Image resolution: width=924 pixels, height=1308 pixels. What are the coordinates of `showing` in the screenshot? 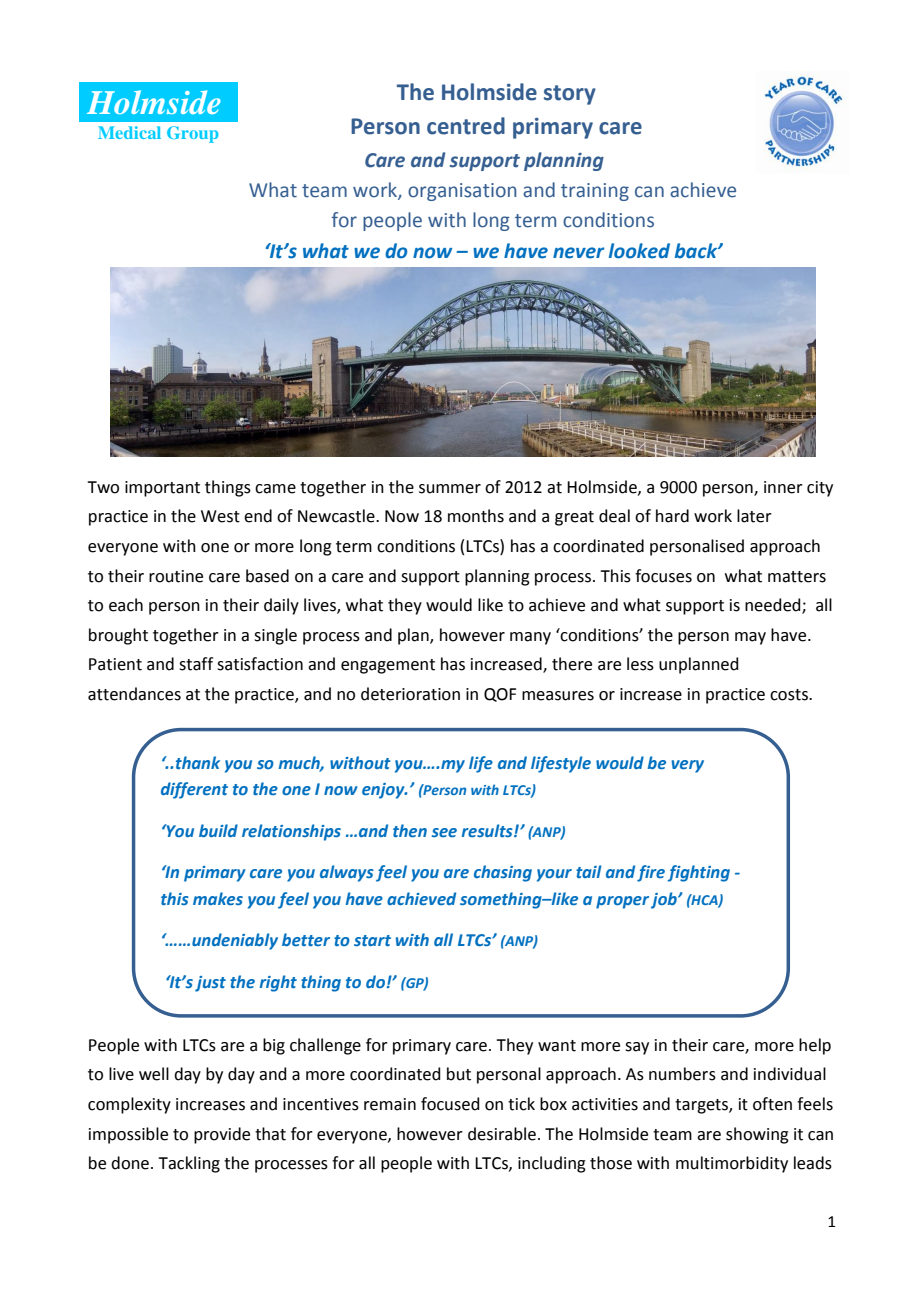 It's located at (757, 1135).
